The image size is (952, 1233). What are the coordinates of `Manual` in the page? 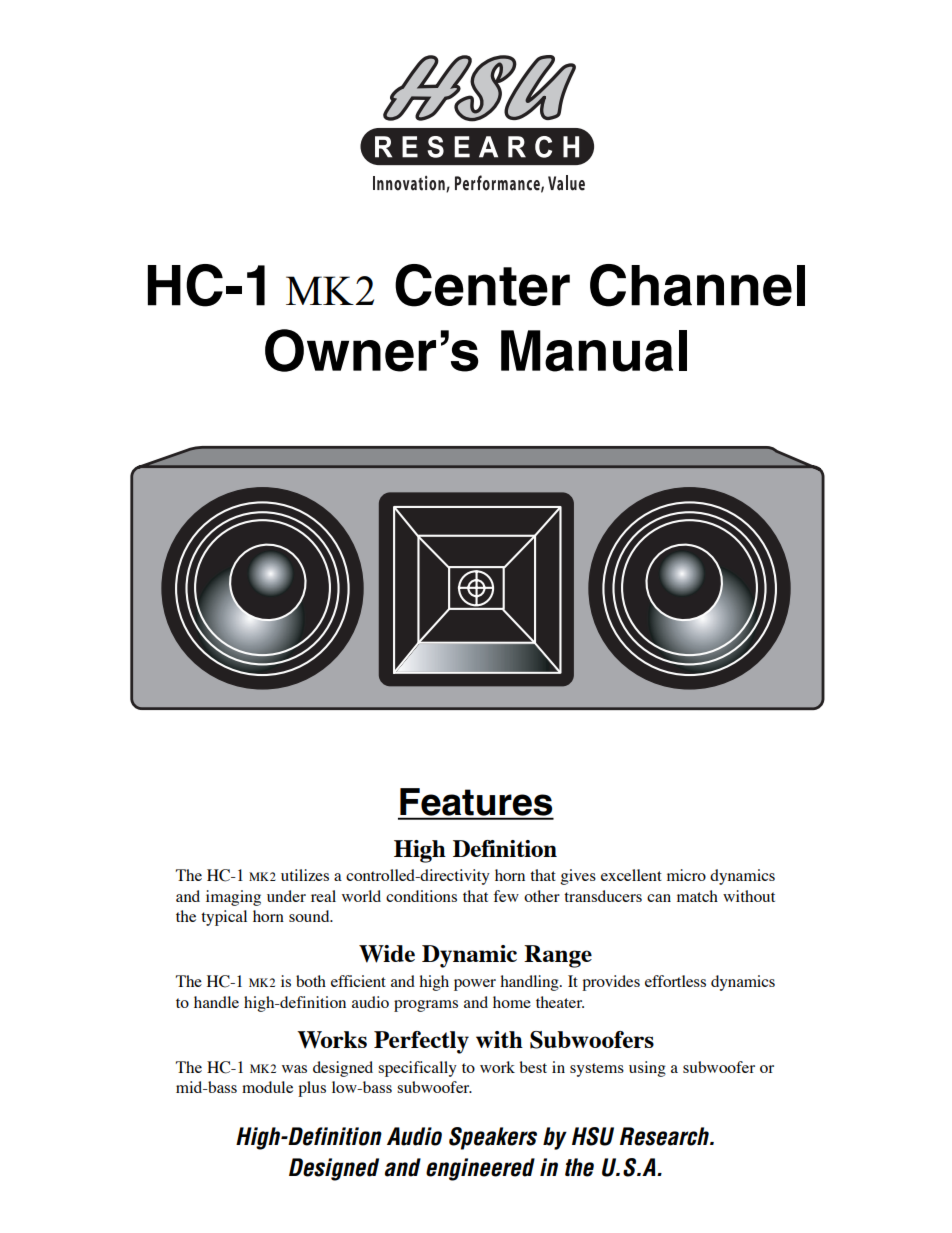 It's located at (594, 351).
